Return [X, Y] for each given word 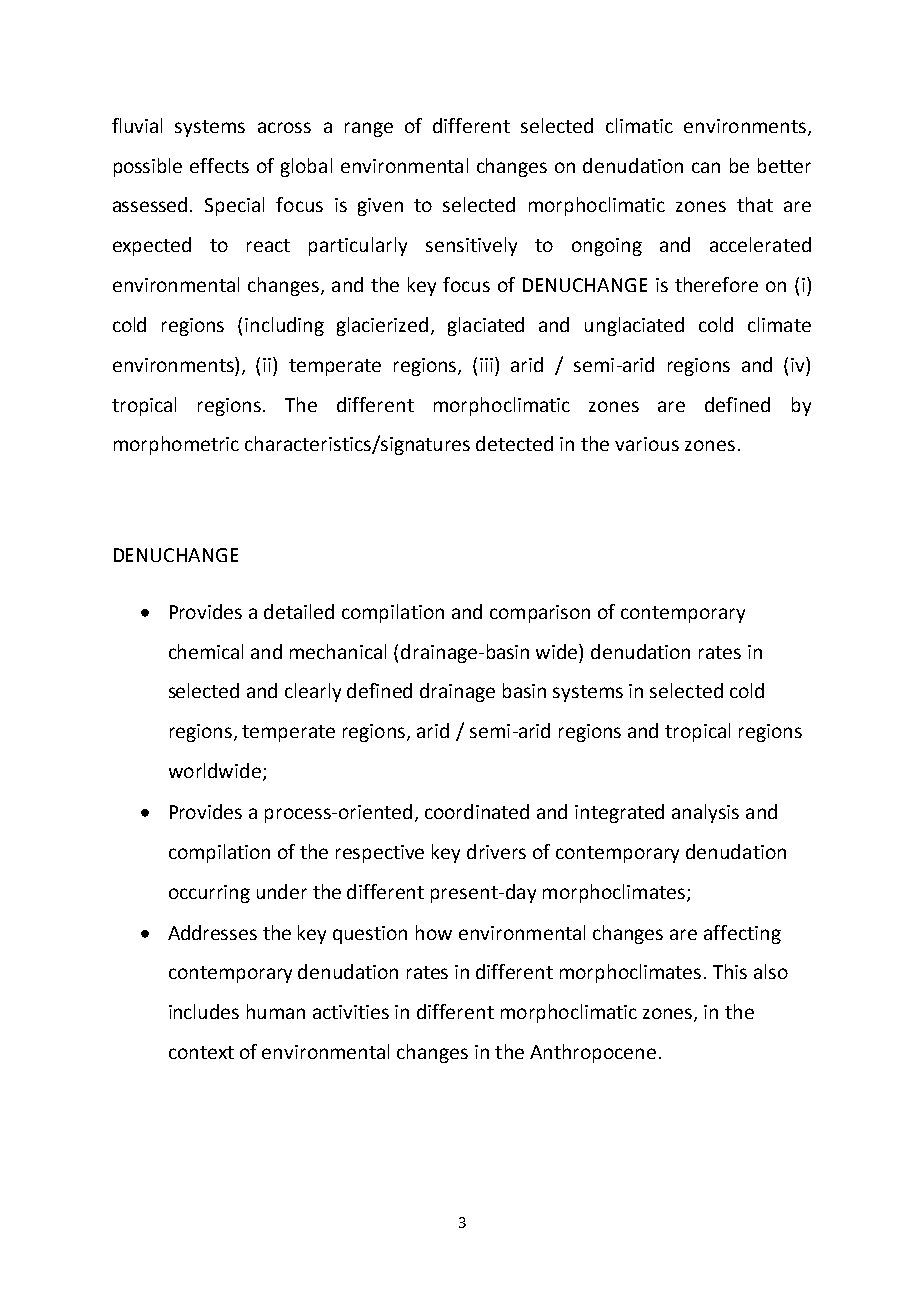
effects [219, 165]
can [706, 167]
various [647, 444]
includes [204, 1011]
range [369, 129]
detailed [299, 611]
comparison [540, 614]
